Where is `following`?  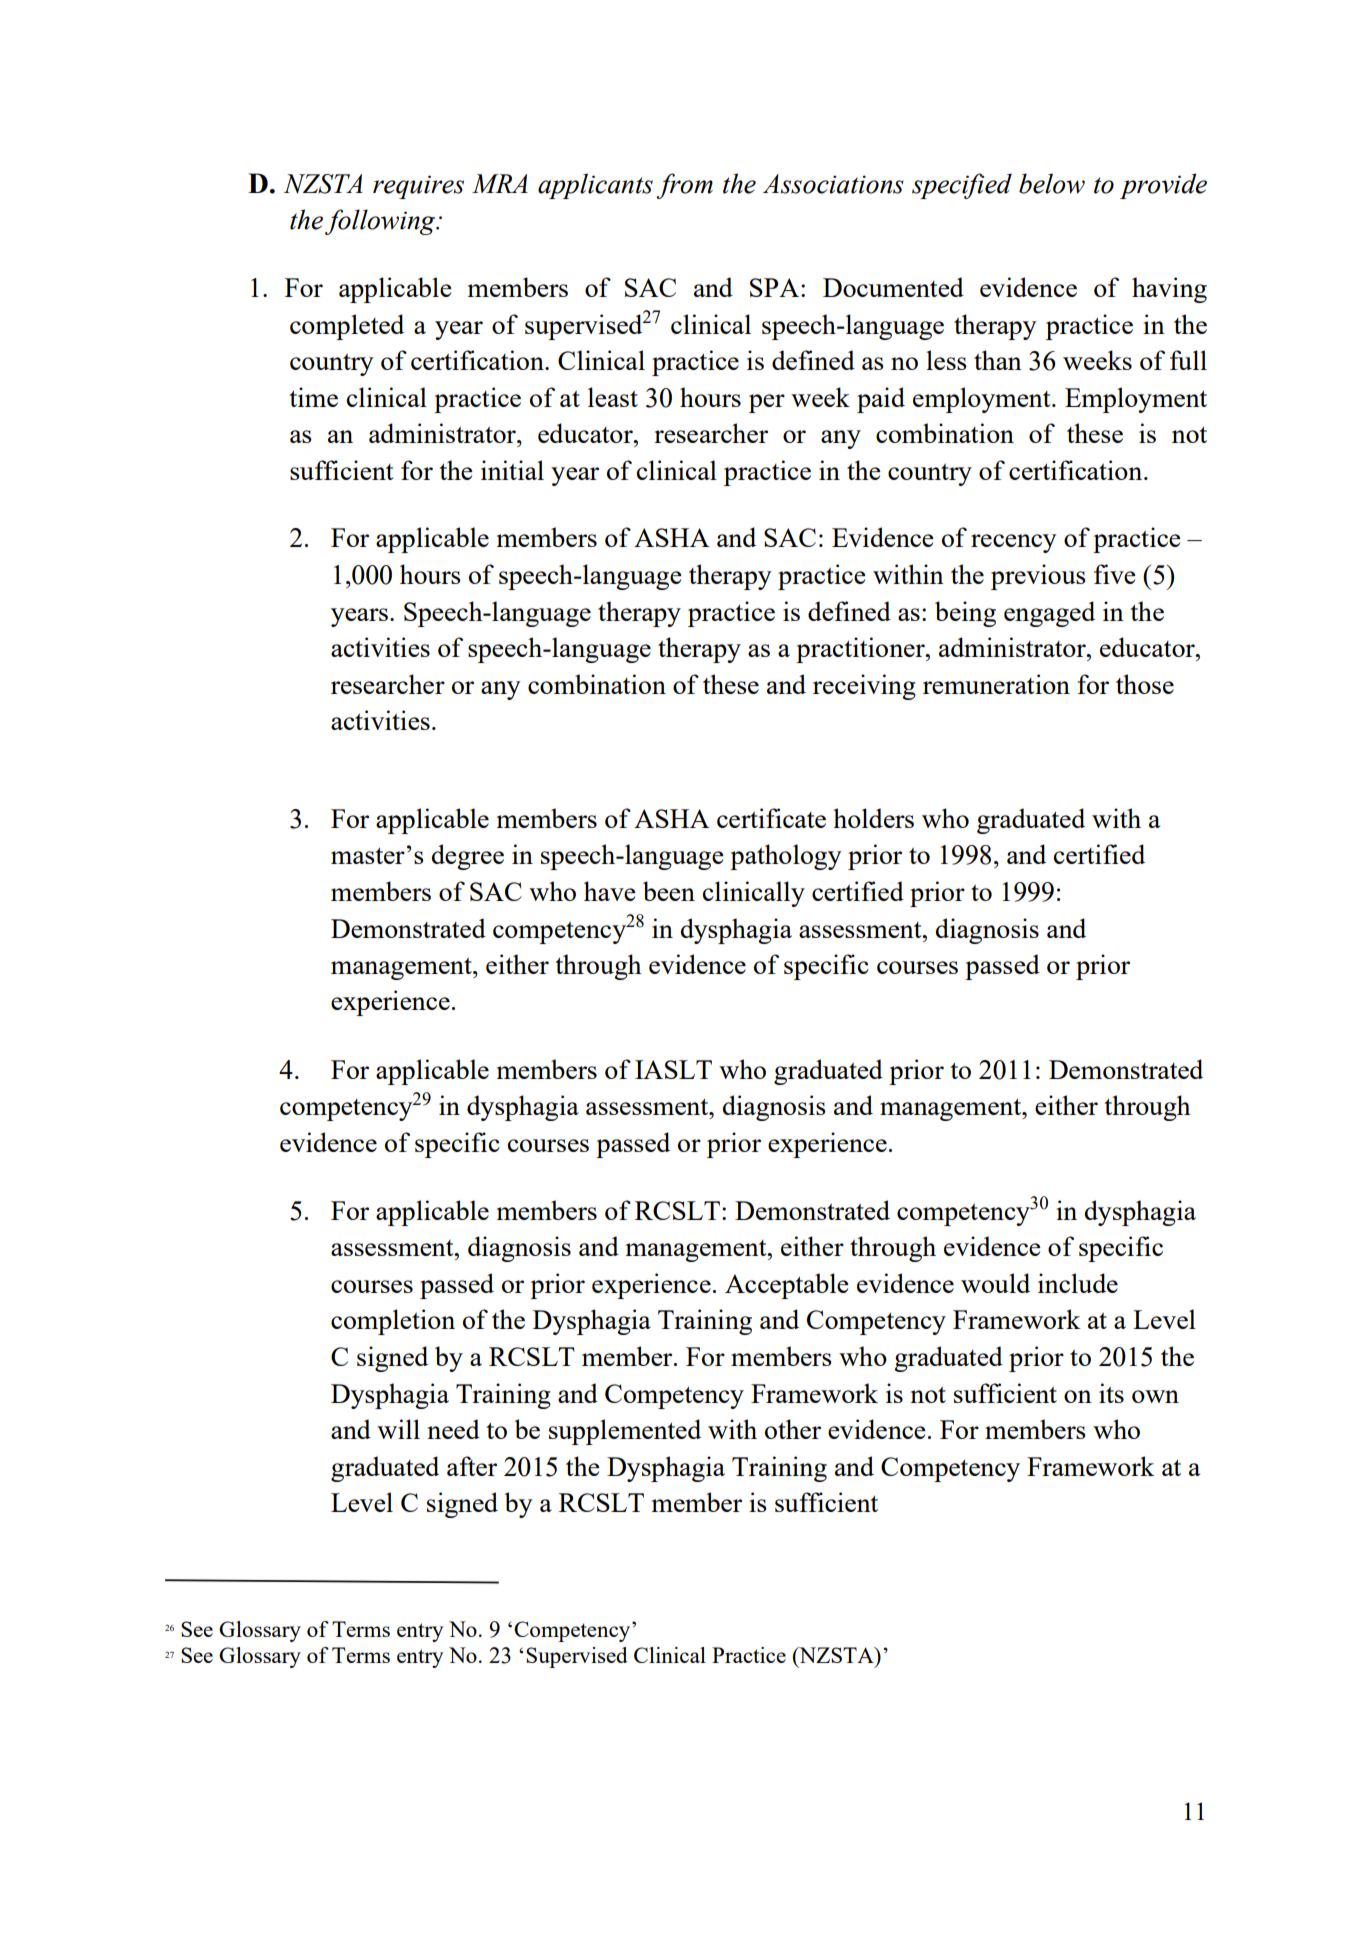 following is located at coordinates (381, 222).
